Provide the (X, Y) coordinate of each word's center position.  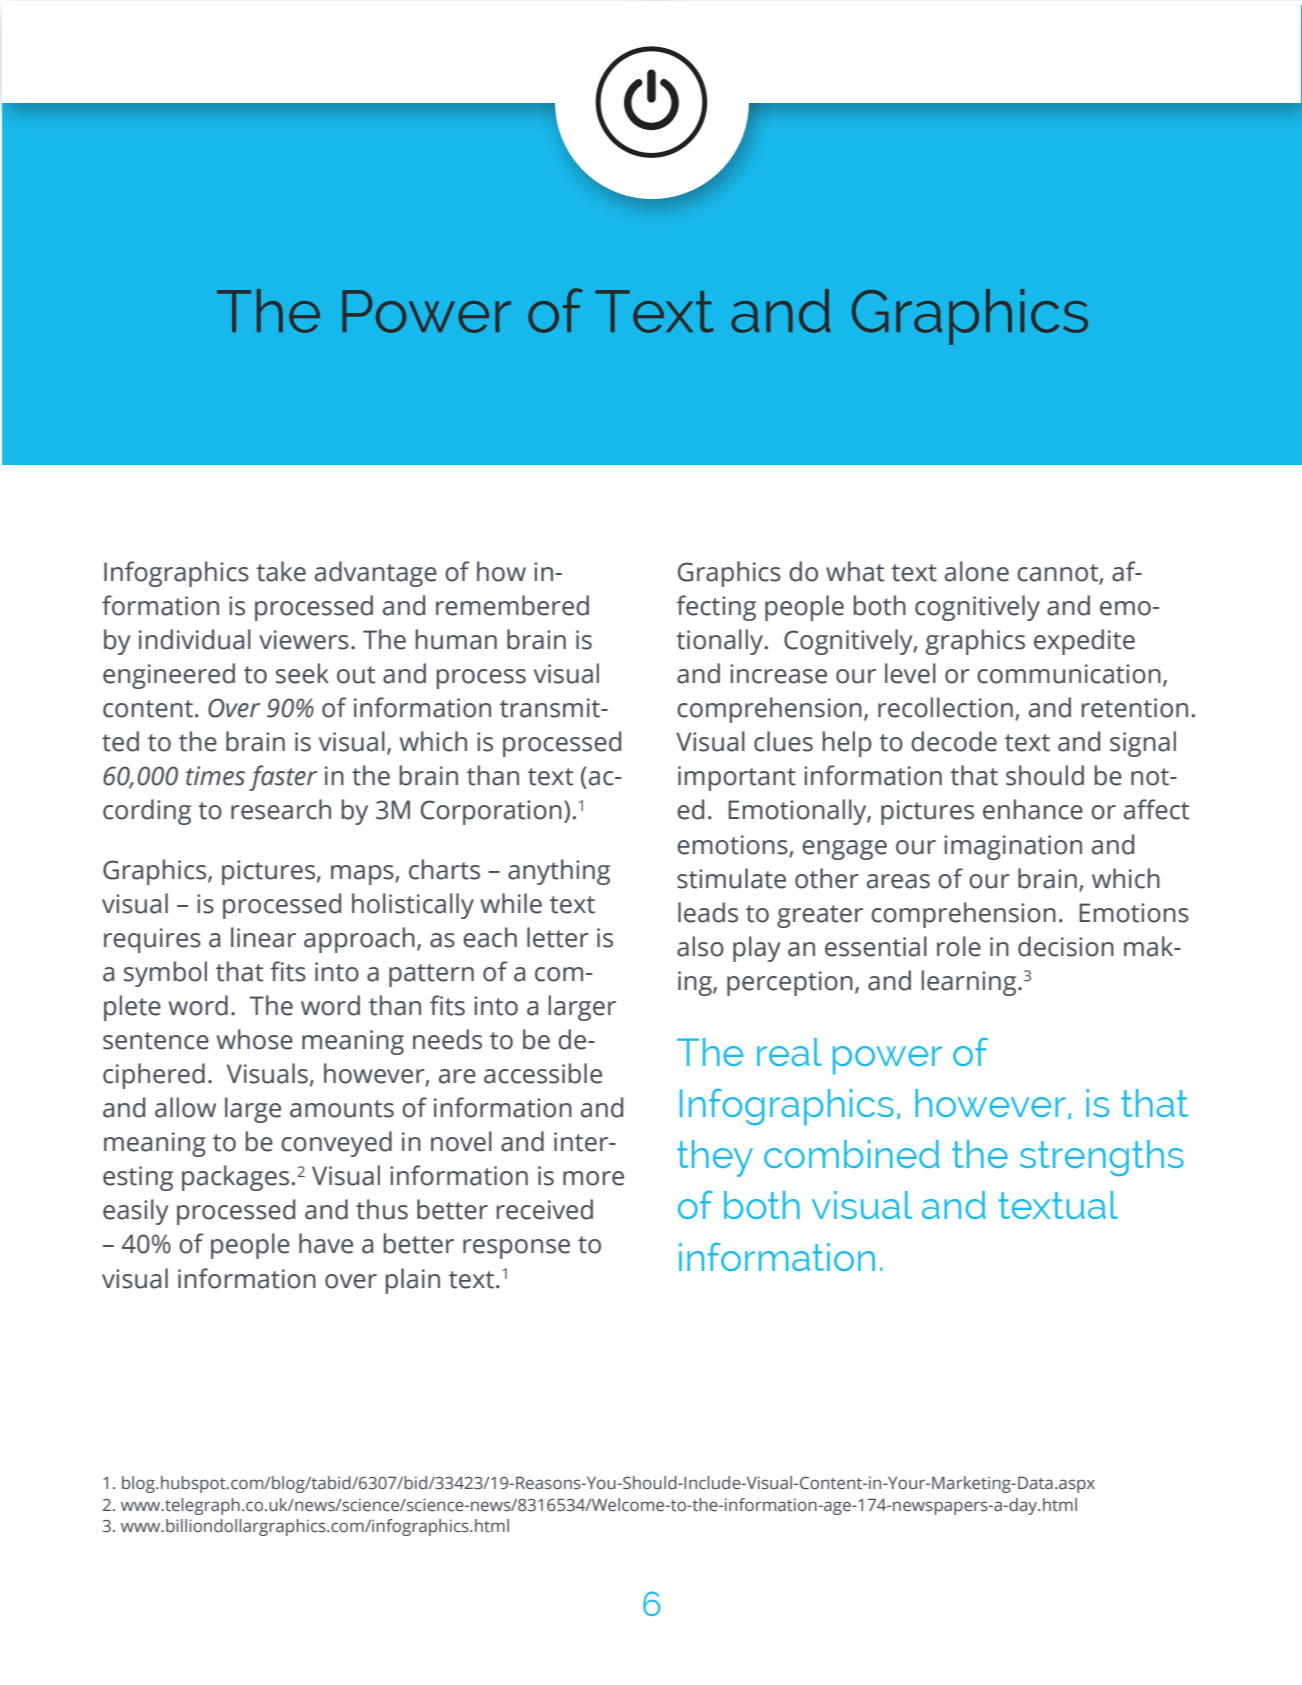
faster (283, 778)
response (516, 1249)
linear (263, 937)
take (281, 571)
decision (1066, 946)
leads (708, 912)
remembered (512, 605)
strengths (1102, 1158)
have (326, 1243)
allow (185, 1107)
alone (977, 571)
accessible (543, 1073)
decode (954, 741)
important (737, 778)
